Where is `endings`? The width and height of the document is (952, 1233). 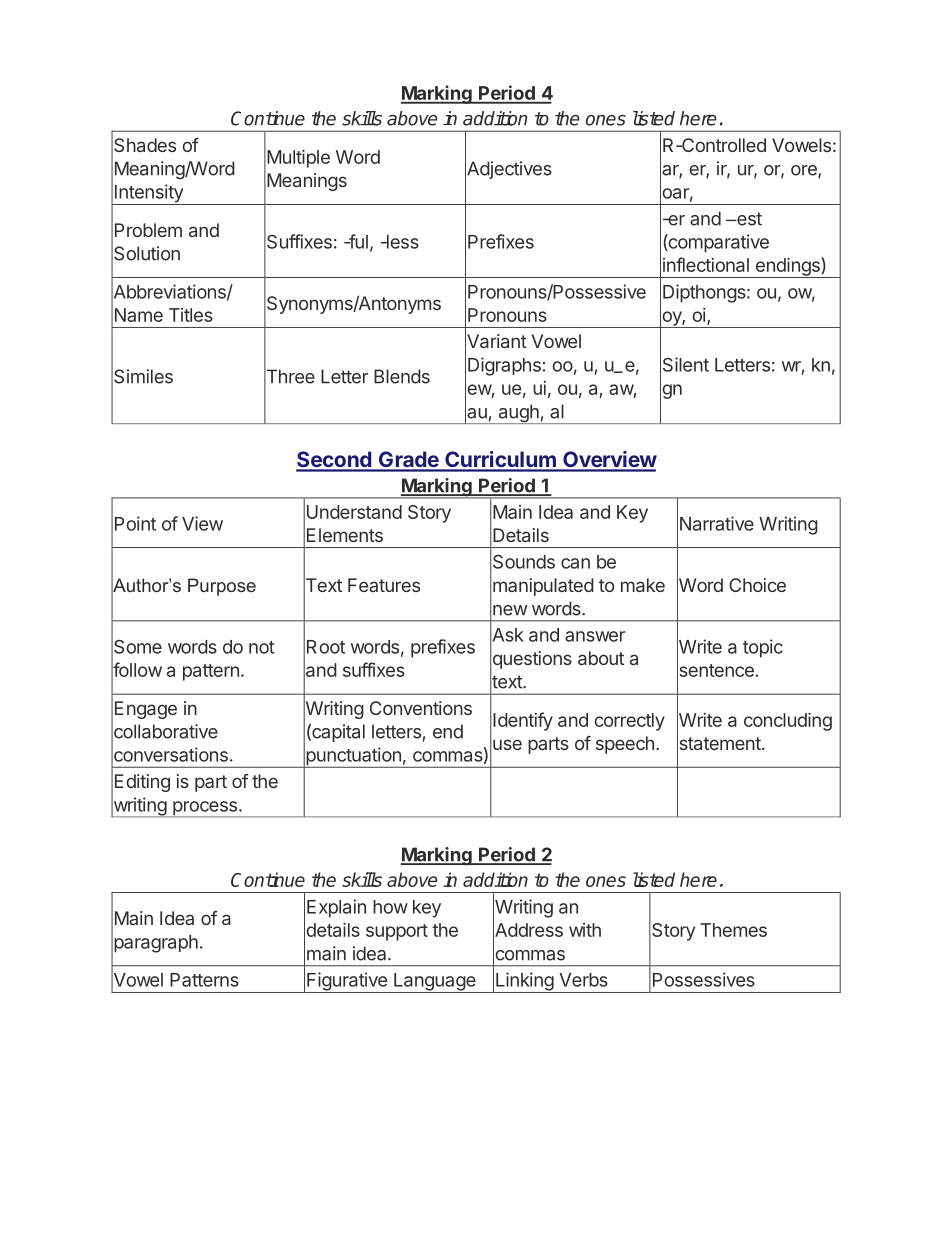 endings is located at coordinates (787, 267).
